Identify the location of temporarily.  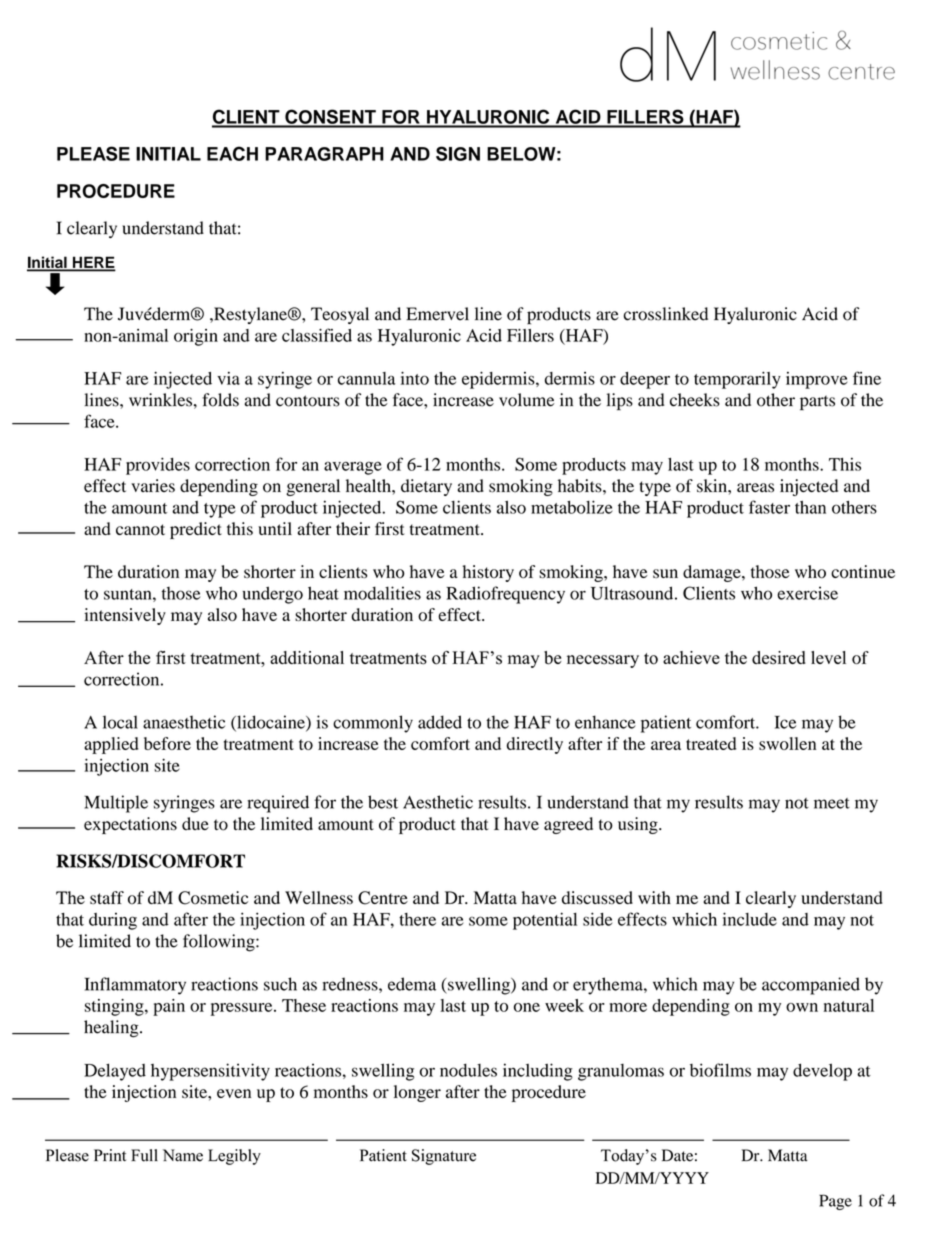
(737, 380).
